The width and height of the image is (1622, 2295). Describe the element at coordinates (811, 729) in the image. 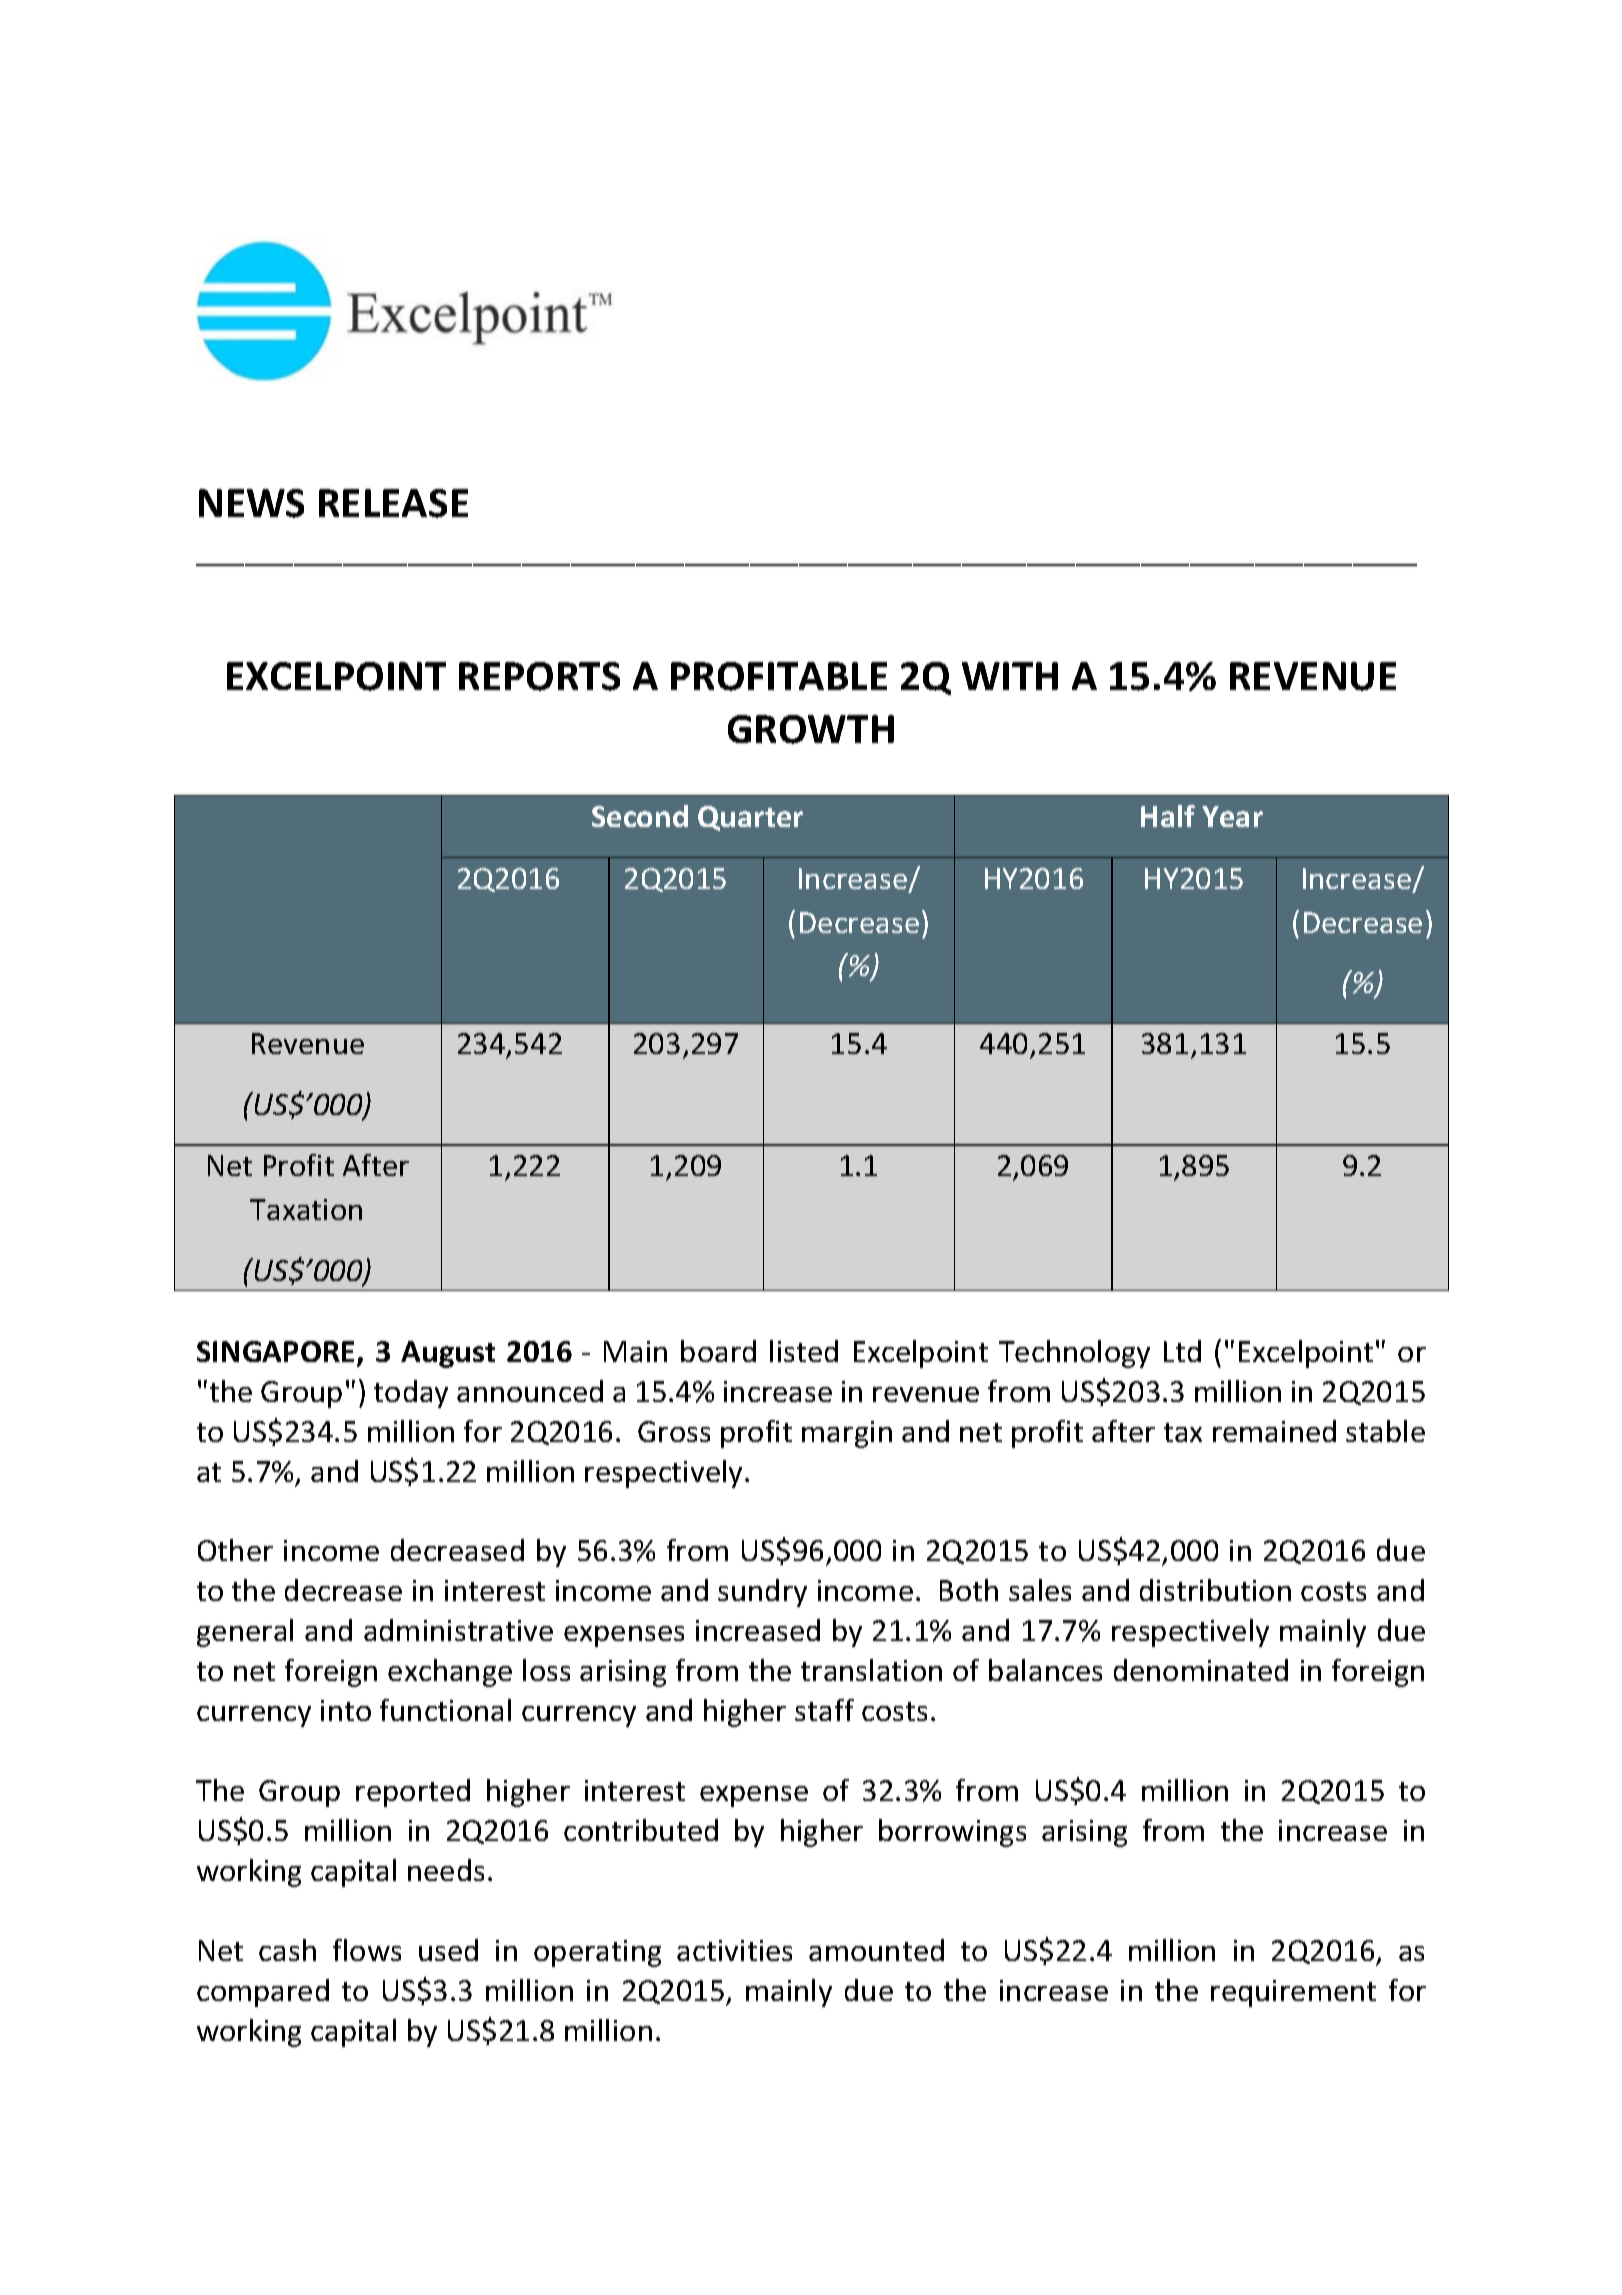

I see `GROWTH` at that location.
